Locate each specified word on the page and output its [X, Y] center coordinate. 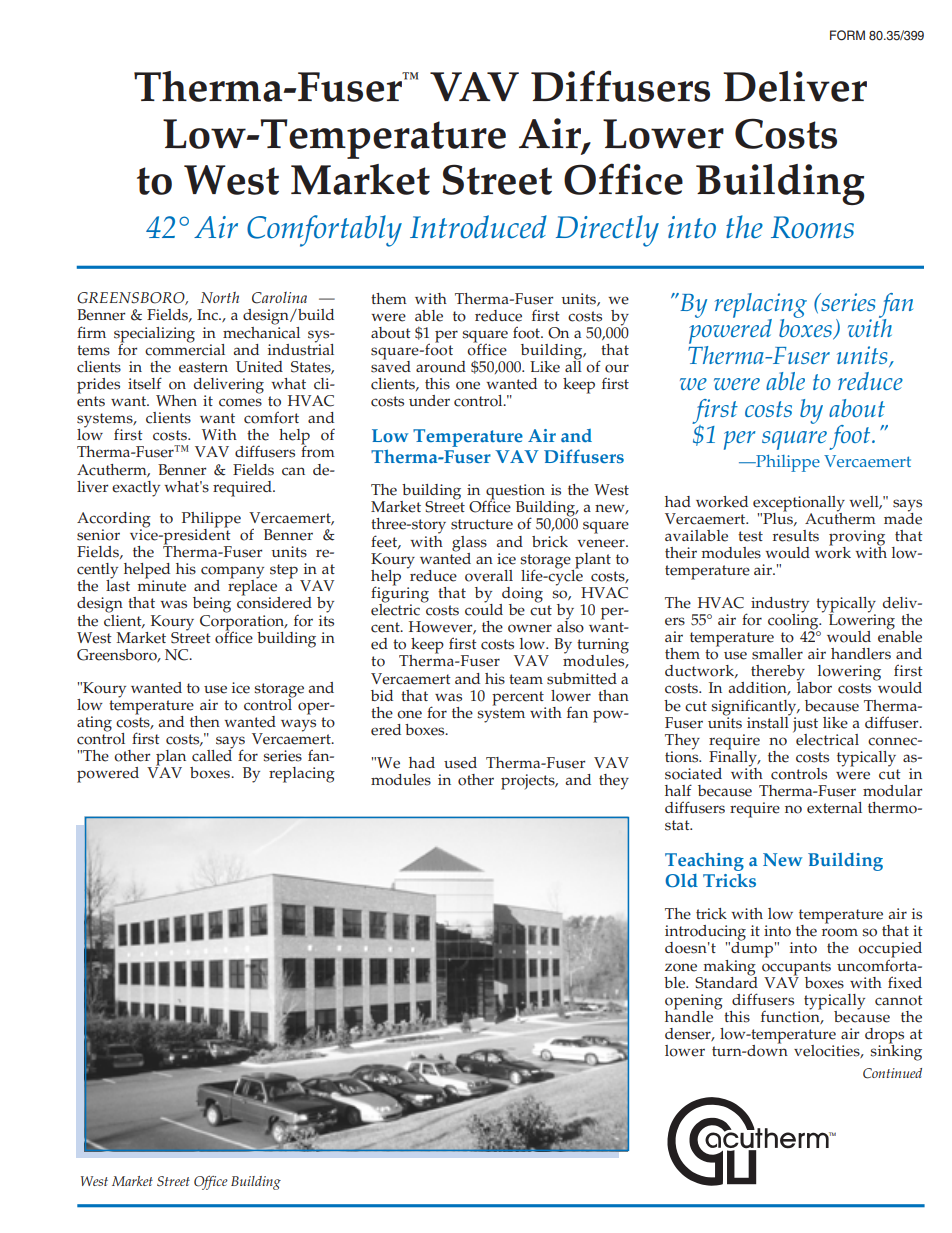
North [220, 297]
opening [694, 1003]
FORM [847, 35]
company [232, 573]
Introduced [478, 227]
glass [469, 544]
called [212, 754]
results [796, 536]
